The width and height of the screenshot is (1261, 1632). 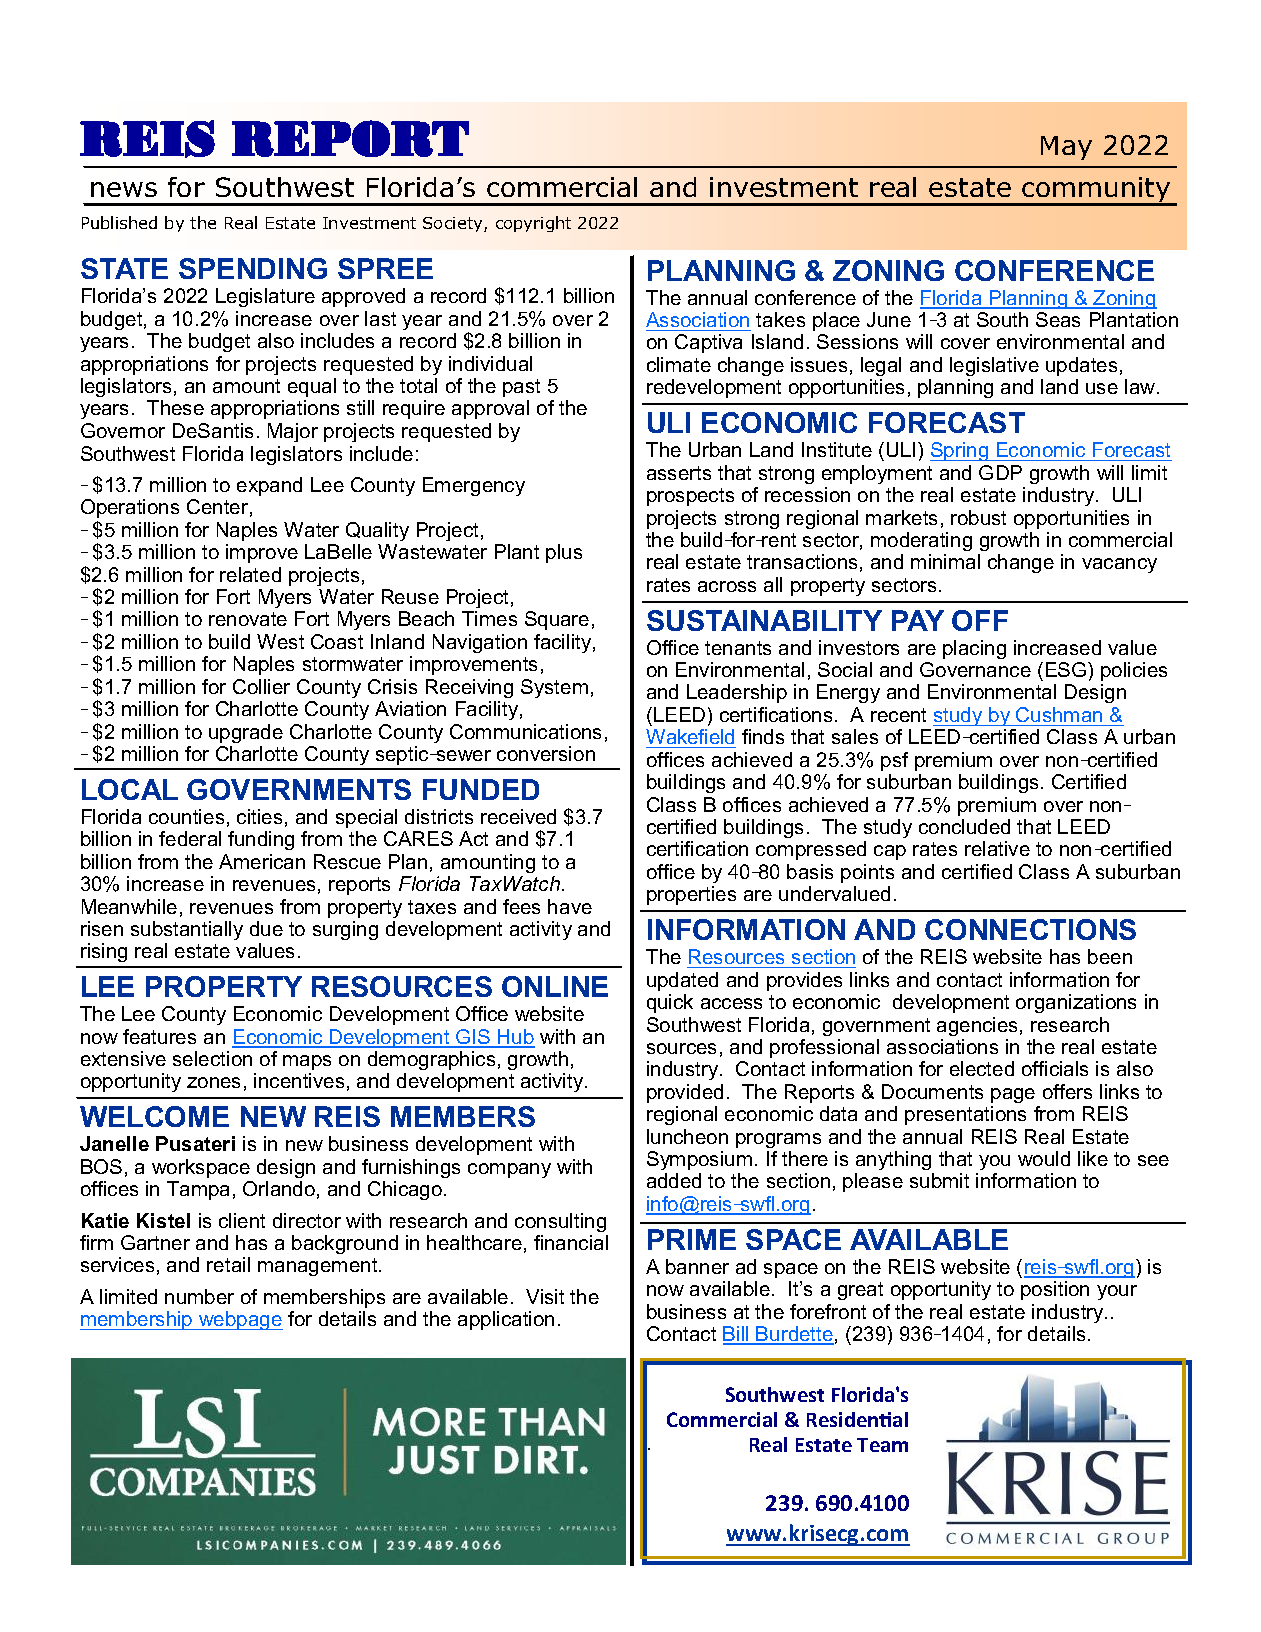 What do you see at coordinates (882, 1445) in the screenshot?
I see `Team` at bounding box center [882, 1445].
